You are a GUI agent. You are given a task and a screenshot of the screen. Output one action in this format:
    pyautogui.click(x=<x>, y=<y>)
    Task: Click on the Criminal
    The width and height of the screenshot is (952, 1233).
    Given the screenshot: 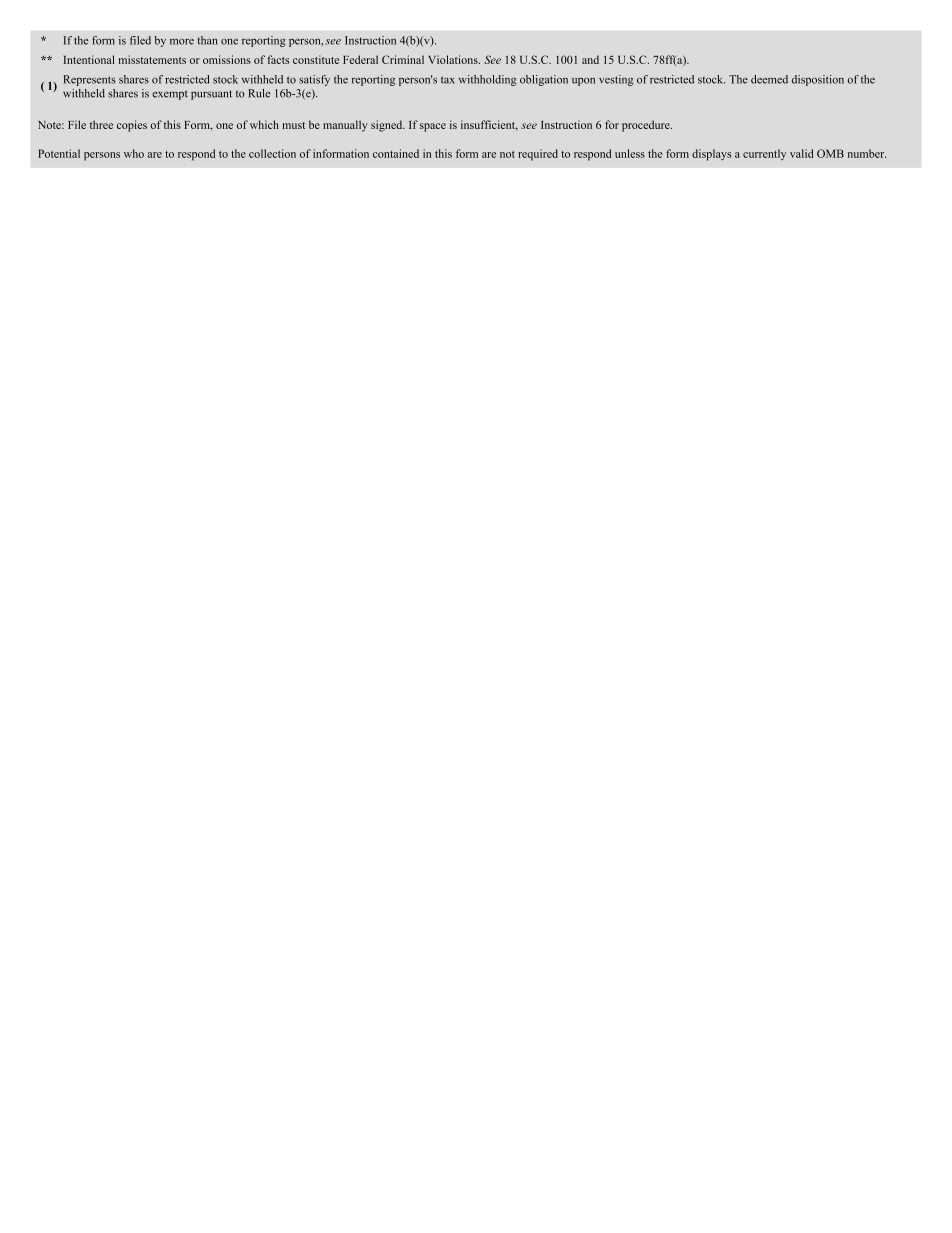 What is the action you would take?
    pyautogui.click(x=403, y=59)
